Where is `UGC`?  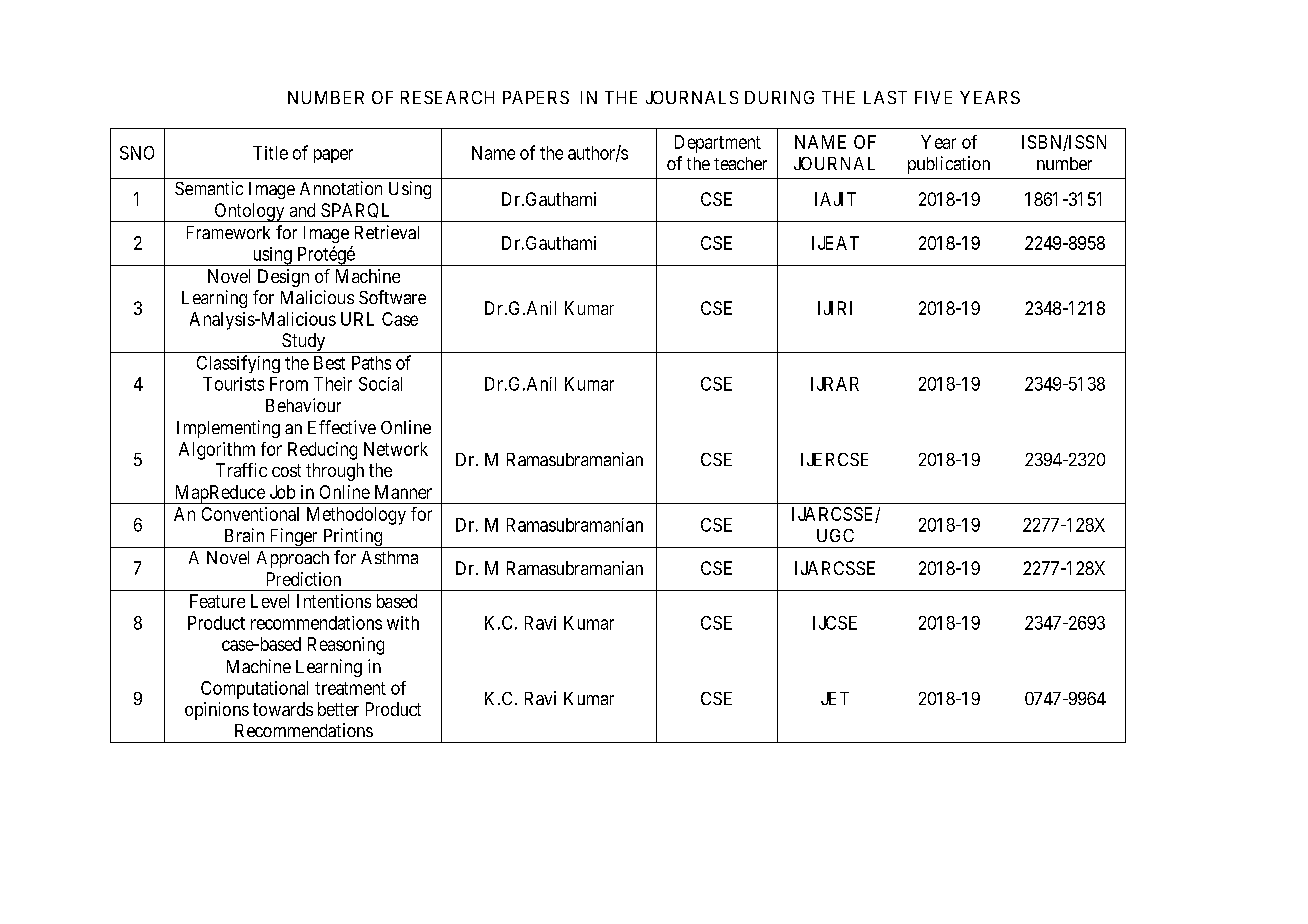 UGC is located at coordinates (835, 535).
